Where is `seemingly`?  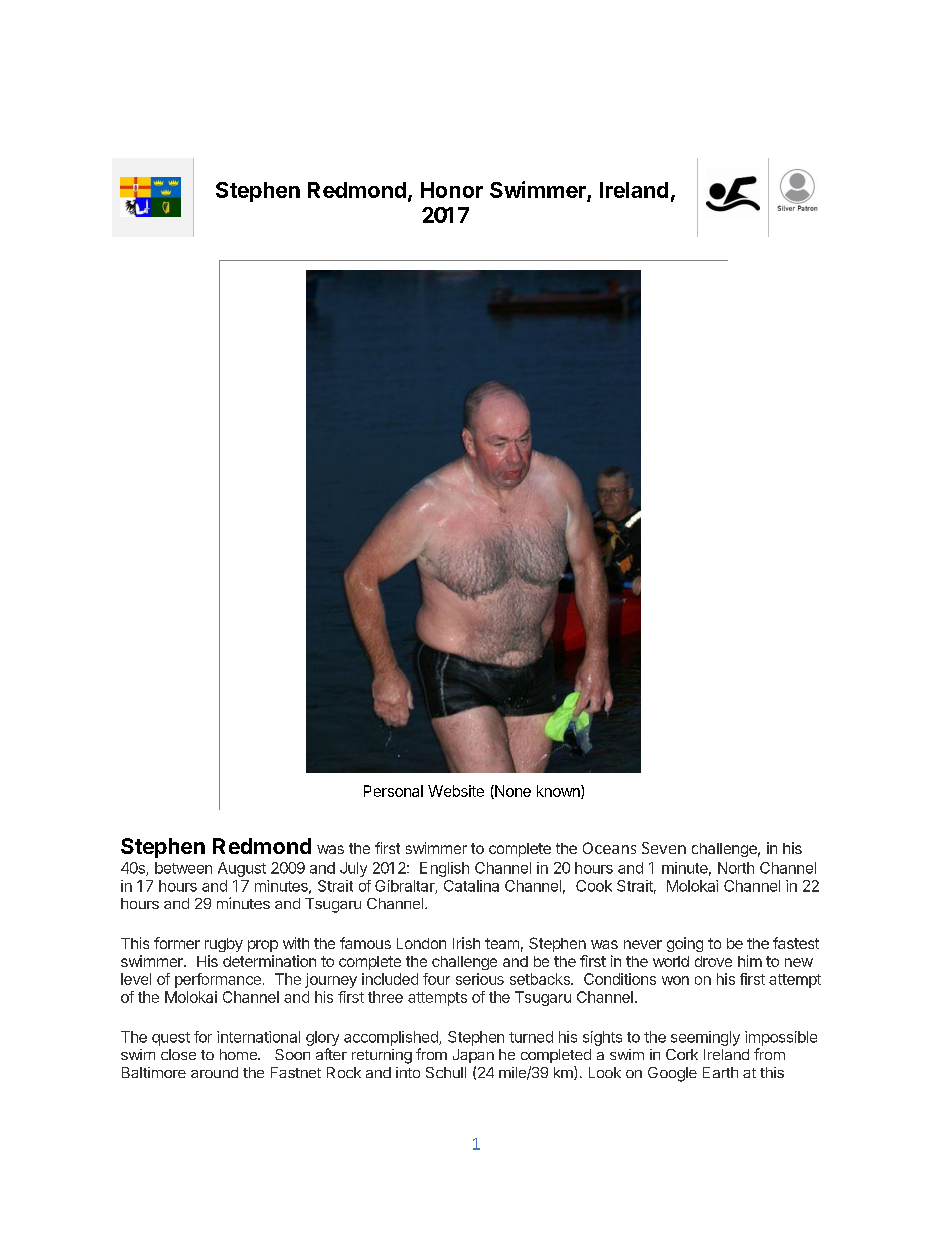
seemingly is located at coordinates (705, 1038).
